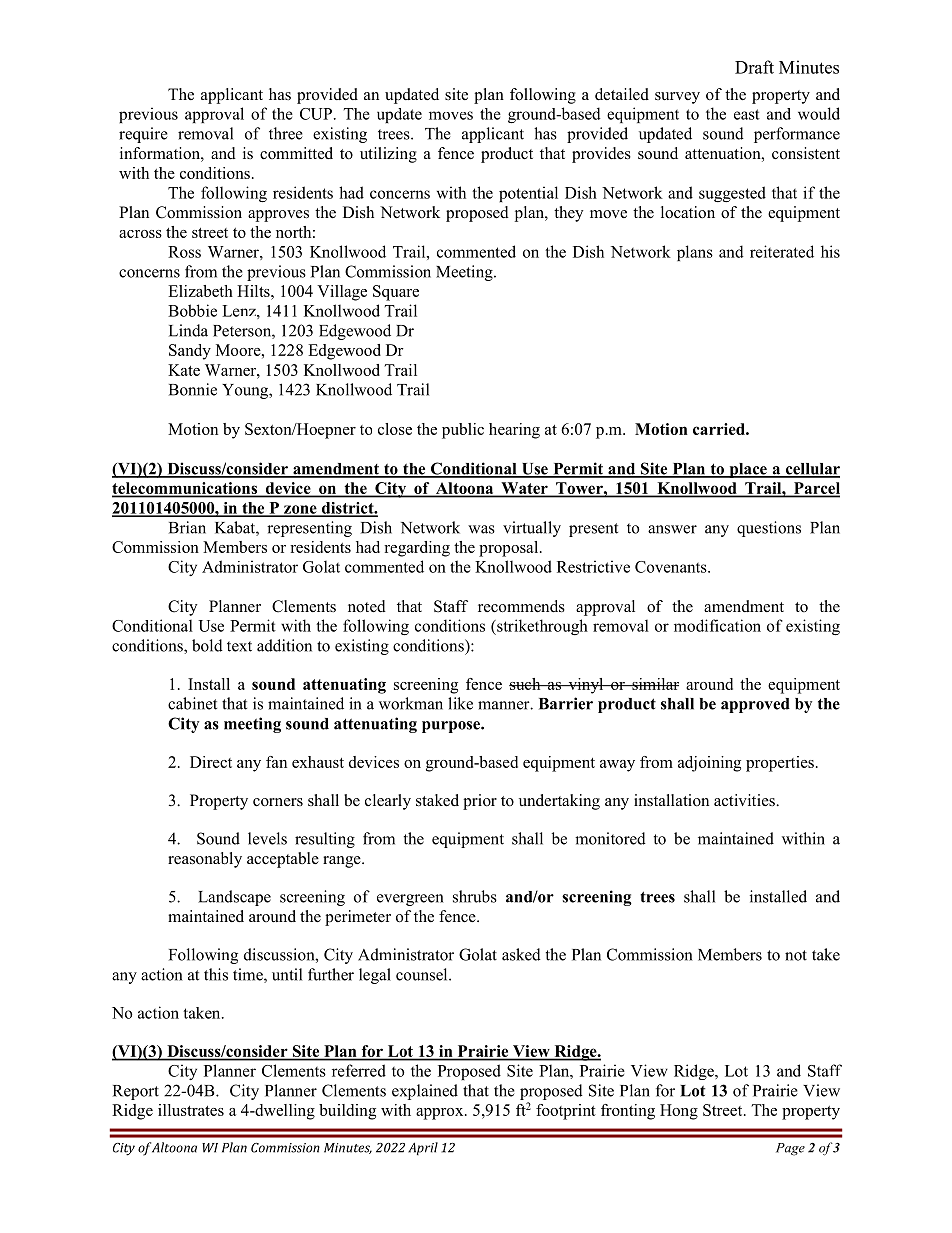 The height and width of the screenshot is (1233, 952). What do you see at coordinates (191, 1110) in the screenshot?
I see `illustrates` at bounding box center [191, 1110].
